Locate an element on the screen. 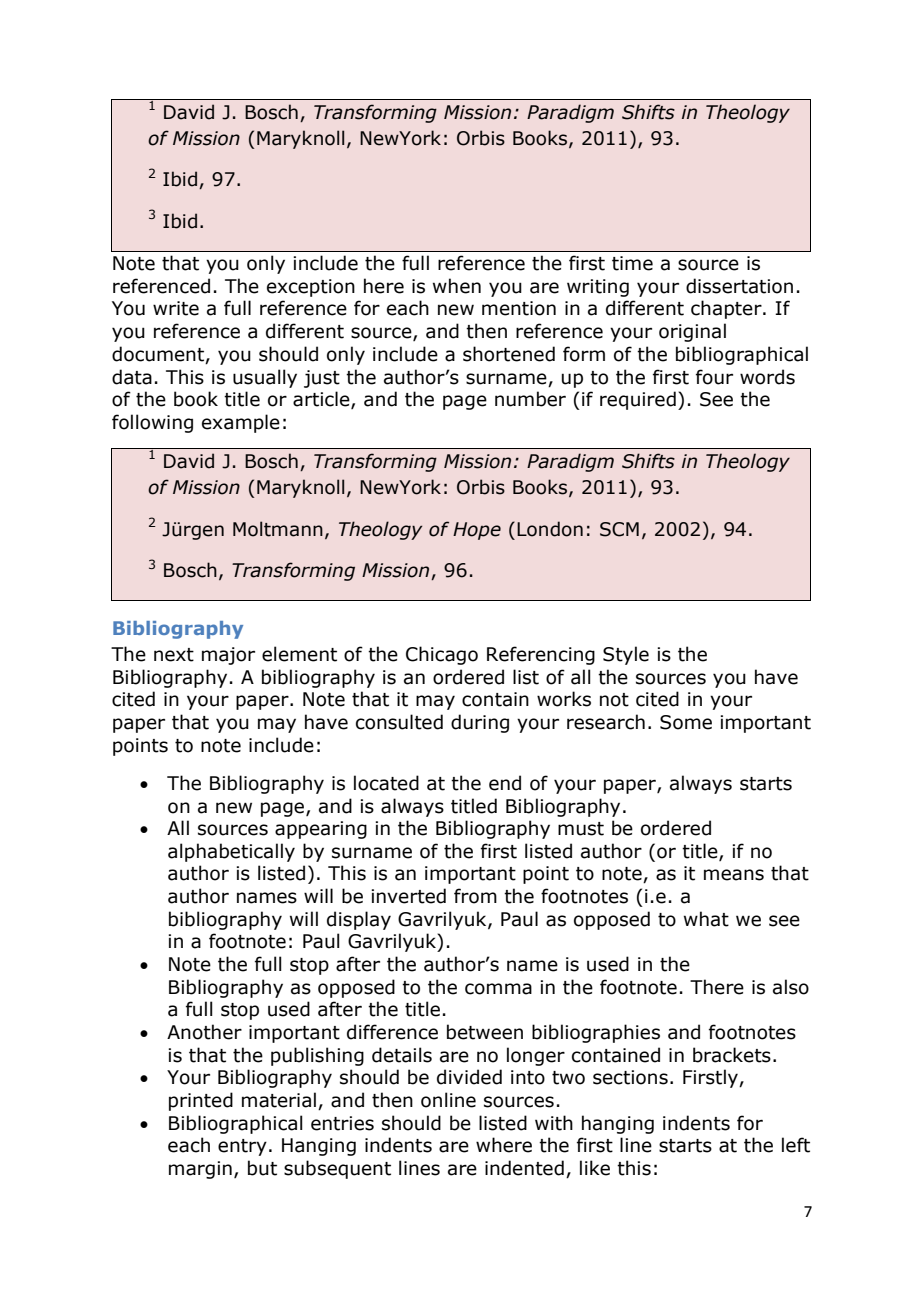  Some is located at coordinates (686, 722).
